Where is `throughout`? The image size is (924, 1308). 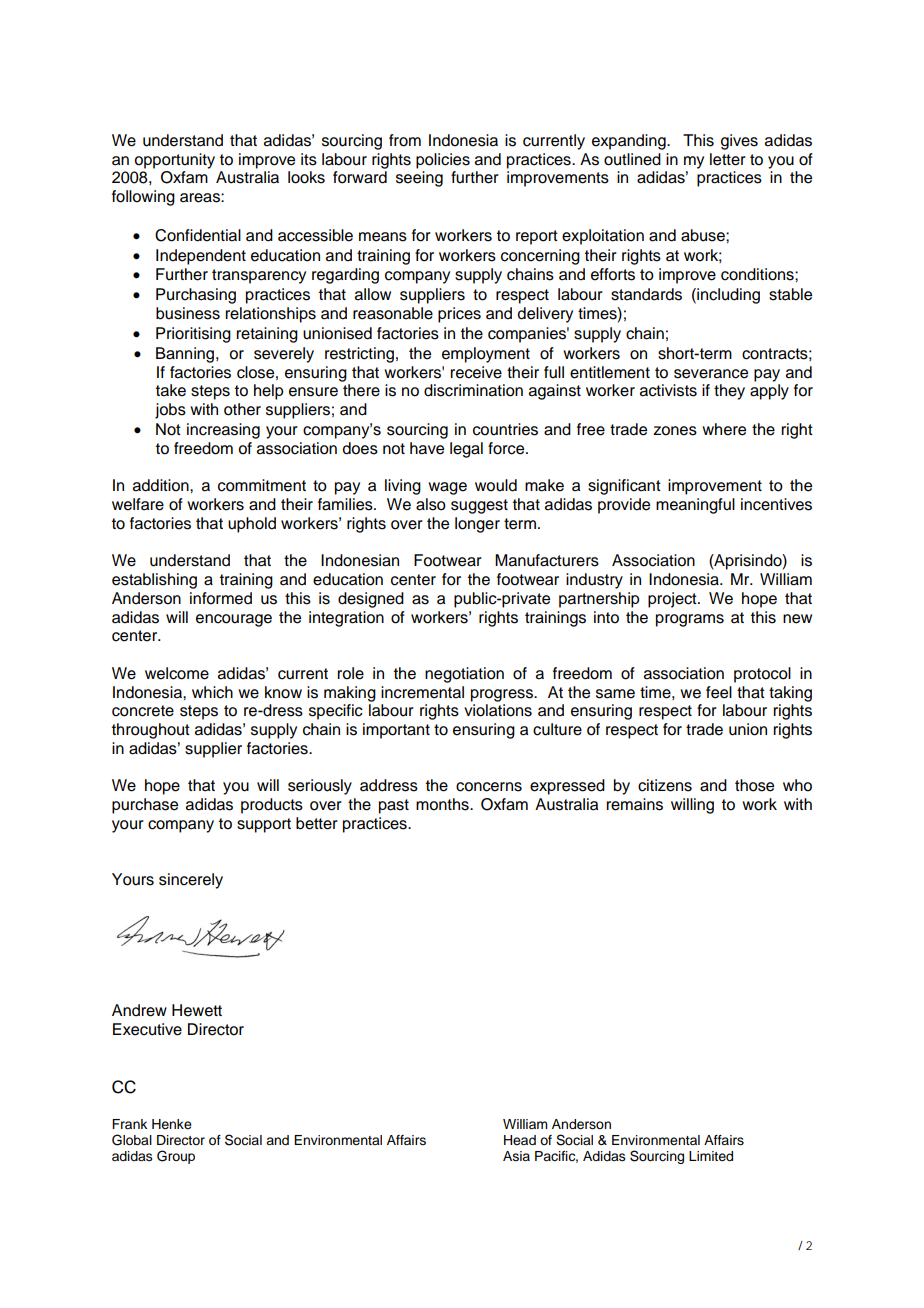
throughout is located at coordinates (151, 731).
